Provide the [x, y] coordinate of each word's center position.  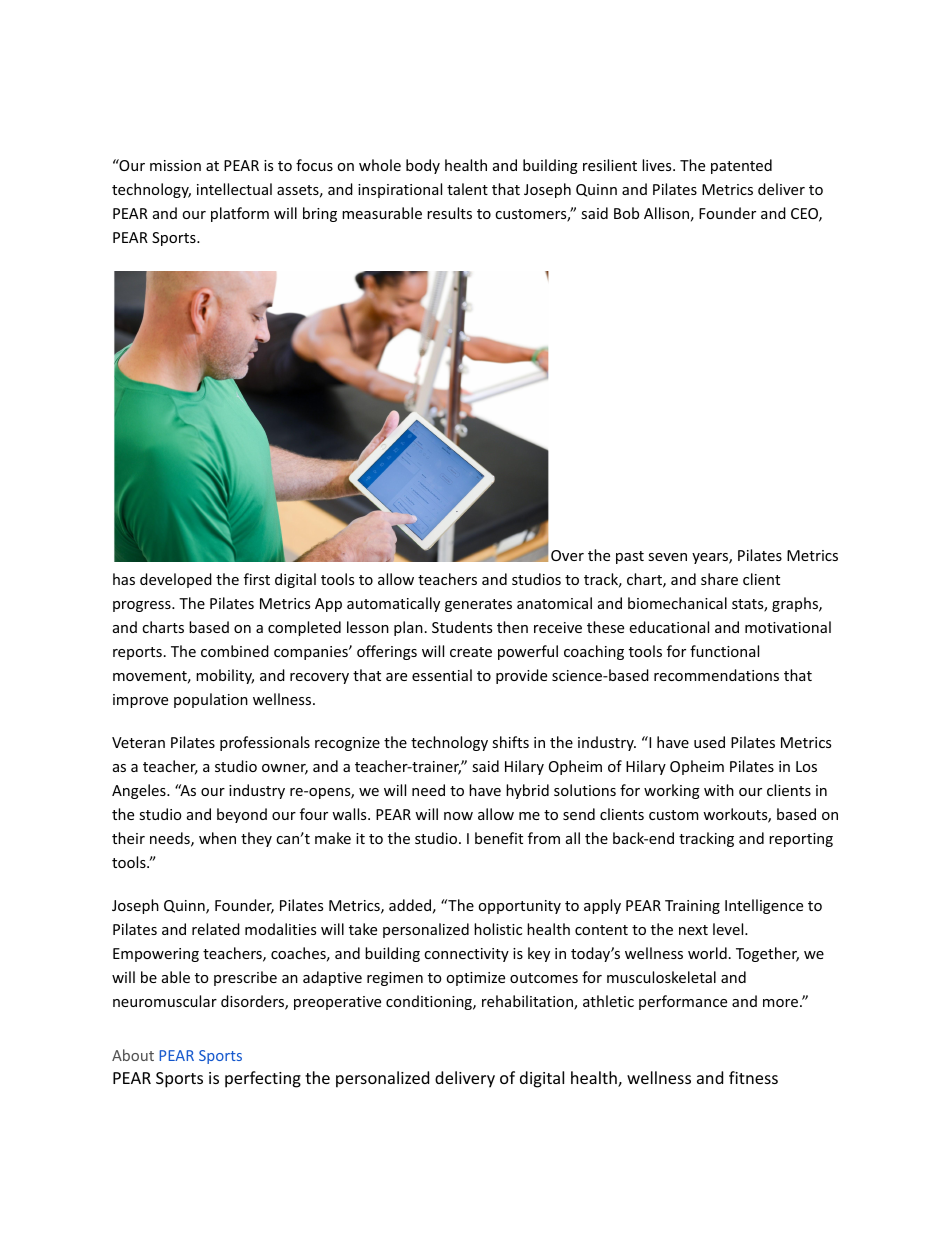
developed [176, 580]
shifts [510, 742]
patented [741, 166]
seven [667, 557]
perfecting [263, 1079]
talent [467, 189]
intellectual [234, 189]
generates [478, 605]
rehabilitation [528, 1002]
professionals [265, 743]
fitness [753, 1077]
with [719, 790]
